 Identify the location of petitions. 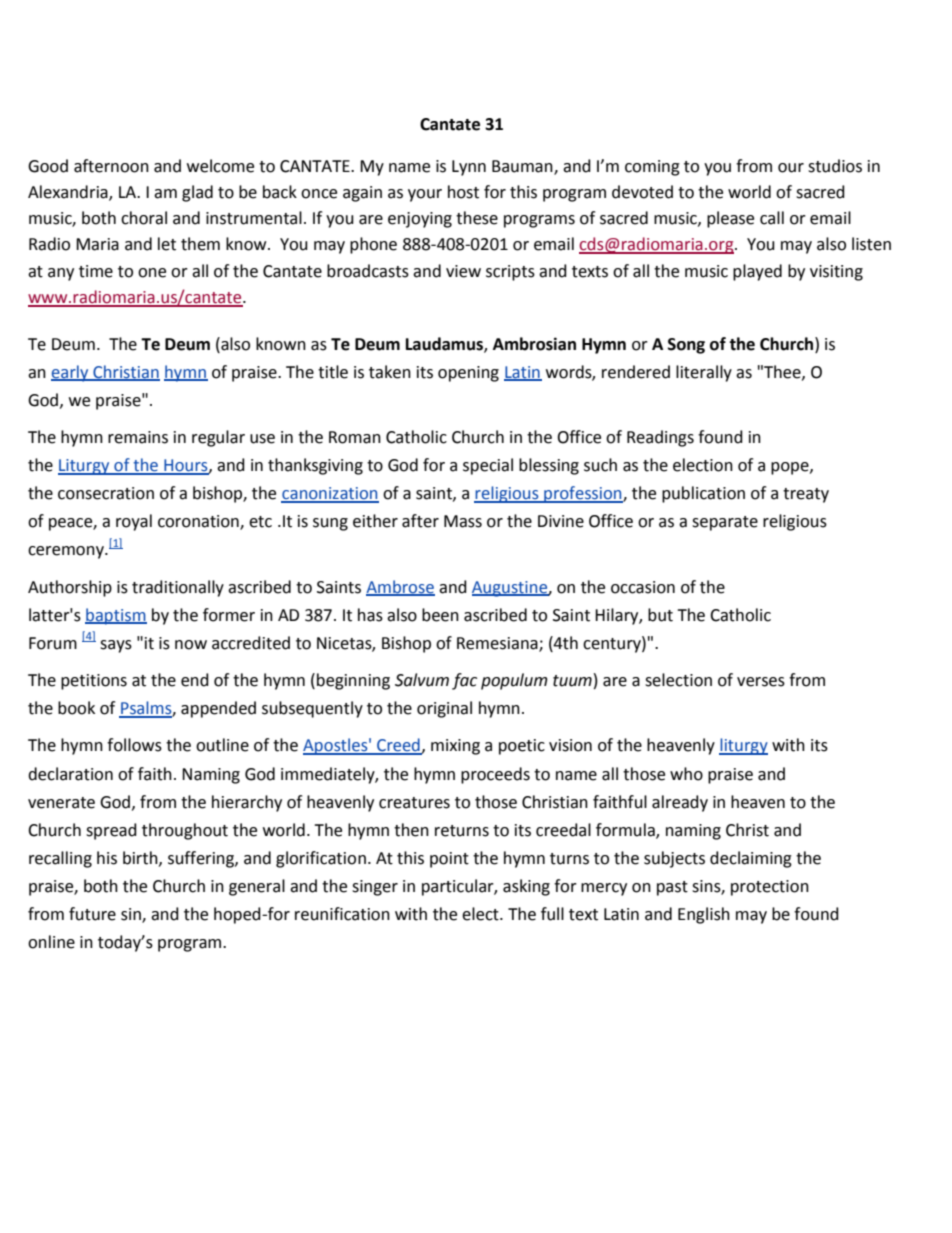
(94, 682).
